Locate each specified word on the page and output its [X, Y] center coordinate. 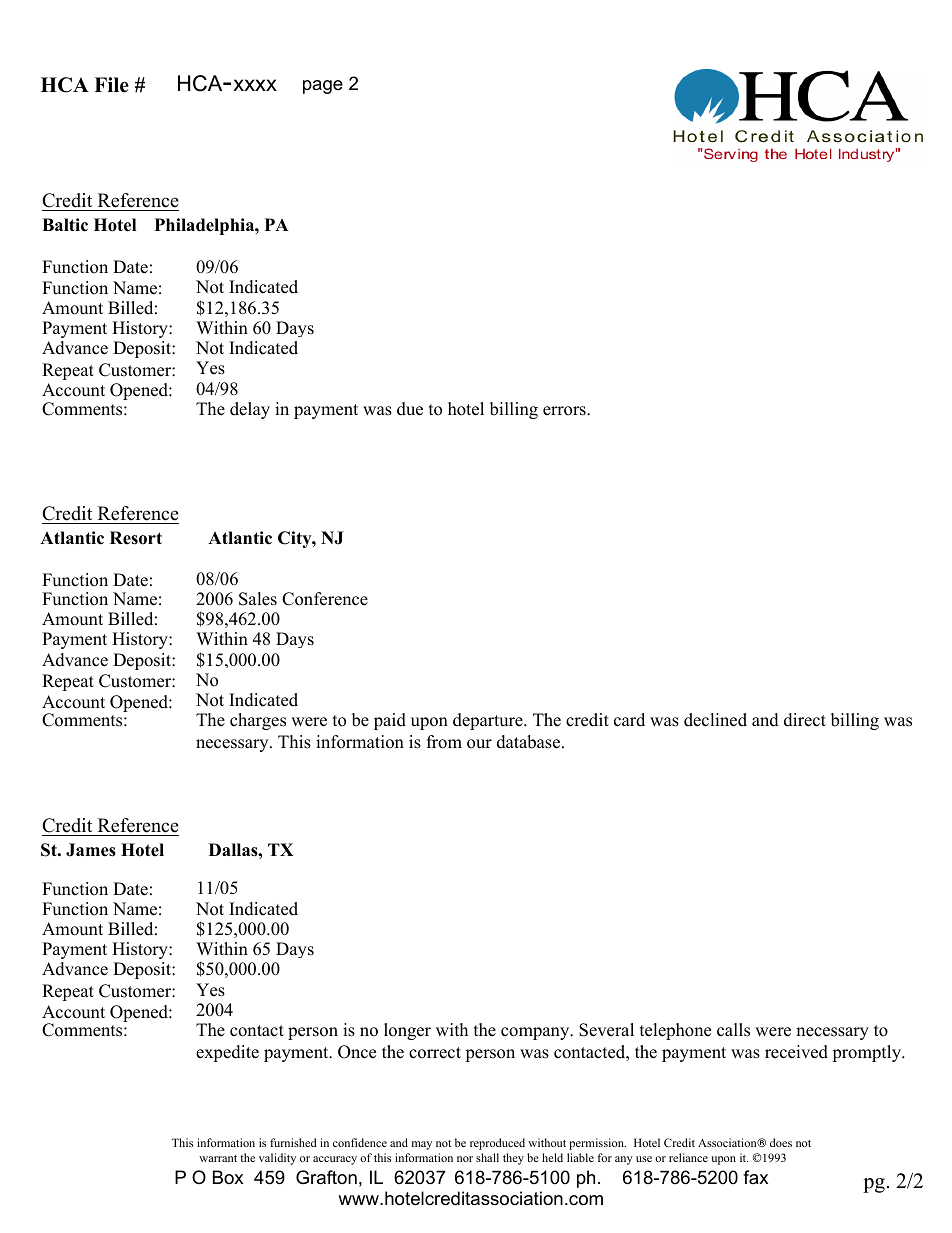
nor [465, 1159]
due [410, 409]
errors [565, 411]
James [91, 850]
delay [250, 410]
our [479, 744]
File [111, 85]
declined [715, 720]
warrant [218, 1158]
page [323, 87]
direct [805, 720]
